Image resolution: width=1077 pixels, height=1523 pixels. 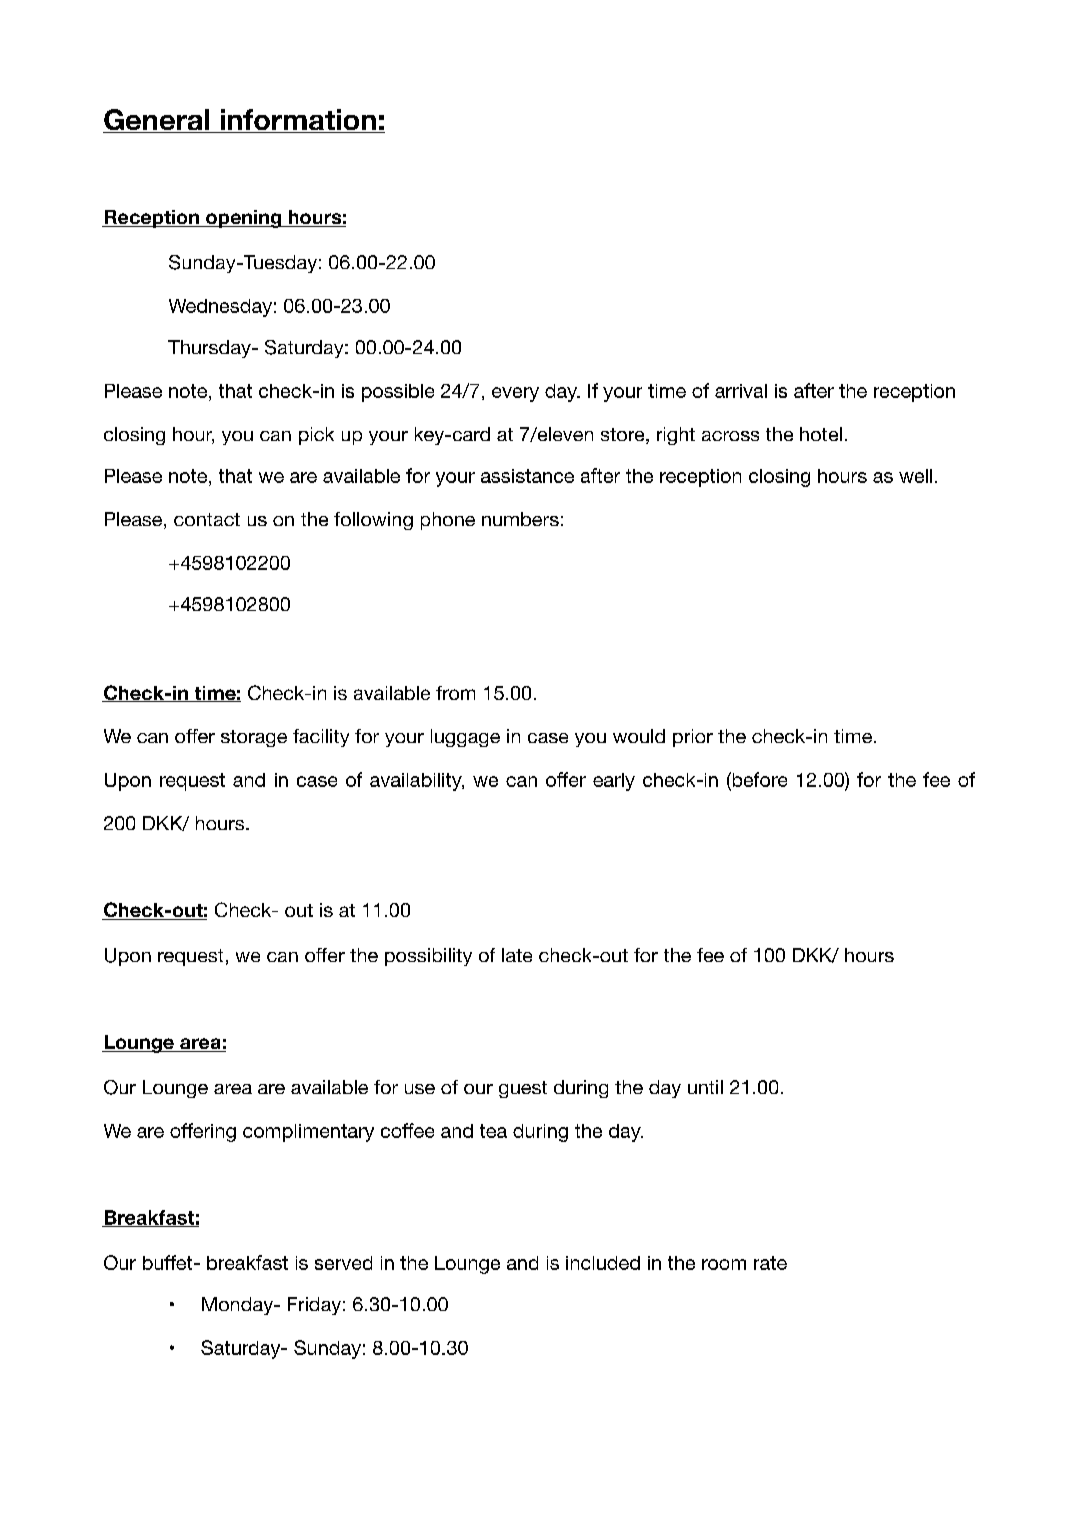 I want to click on included, so click(x=603, y=1263).
